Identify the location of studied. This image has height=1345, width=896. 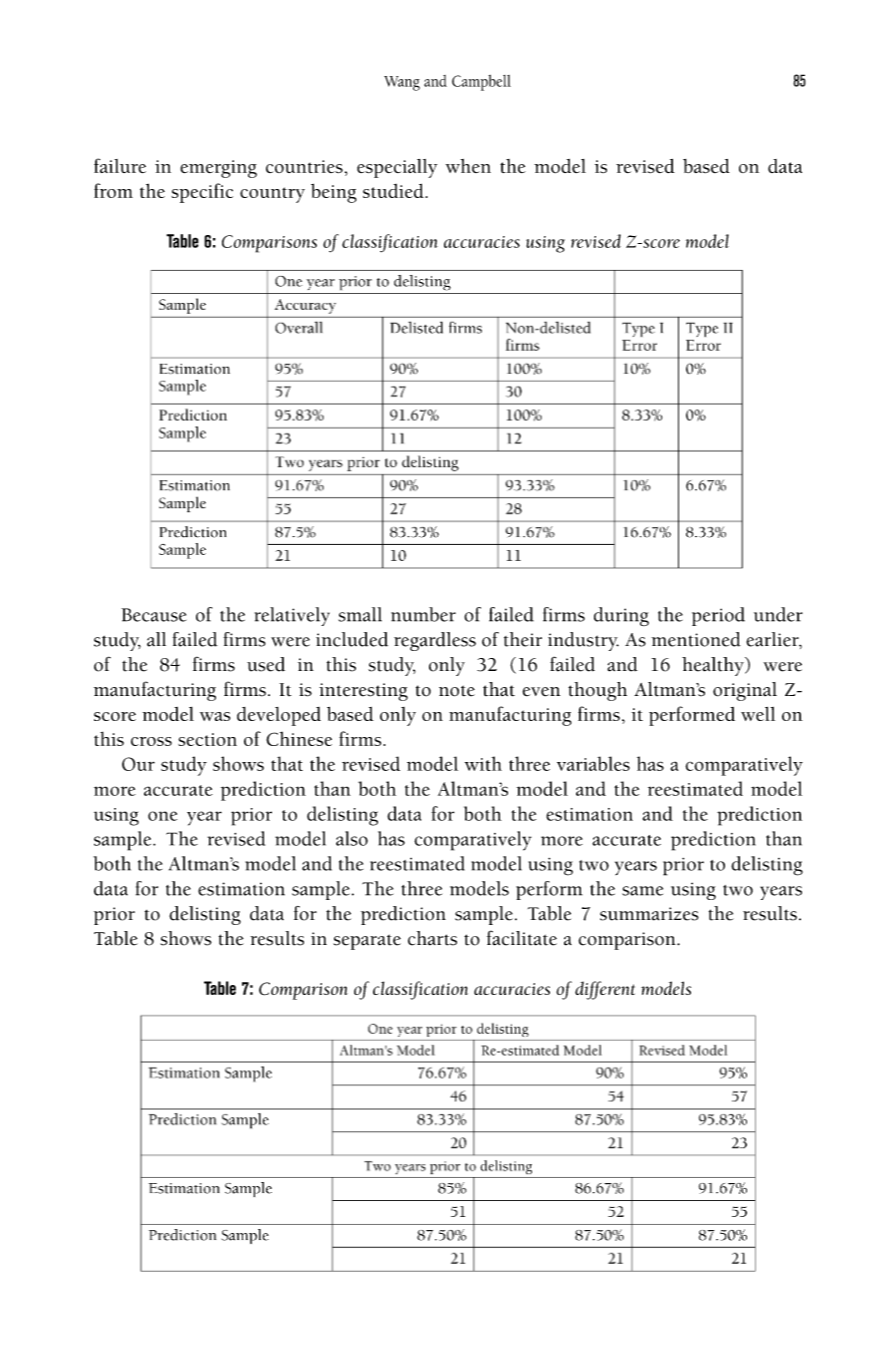
(394, 190).
